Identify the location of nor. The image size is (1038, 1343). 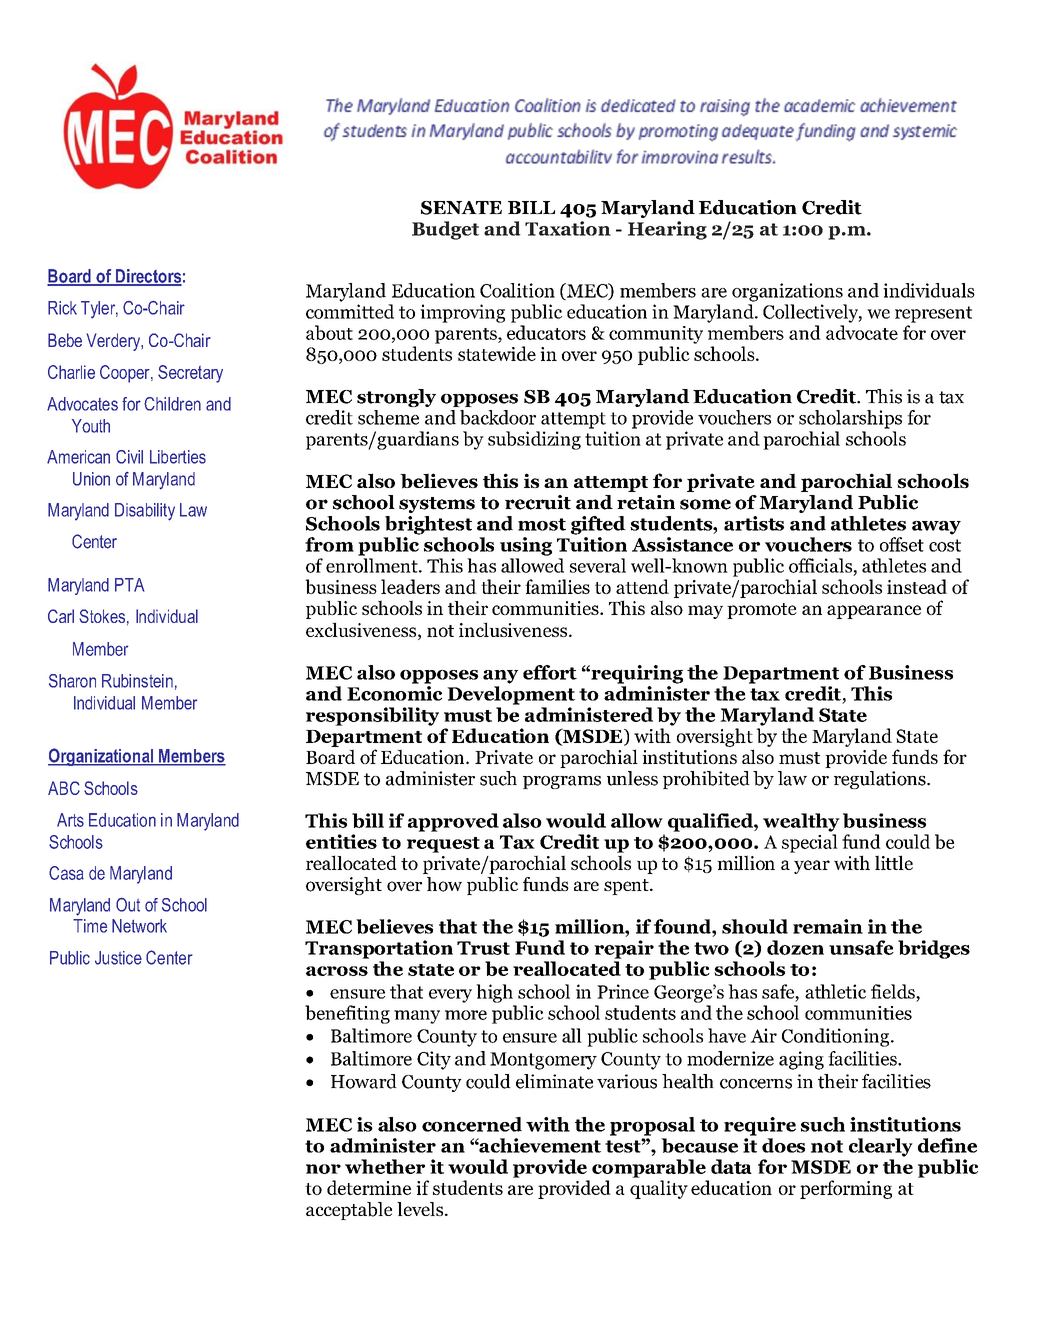
(323, 1169).
